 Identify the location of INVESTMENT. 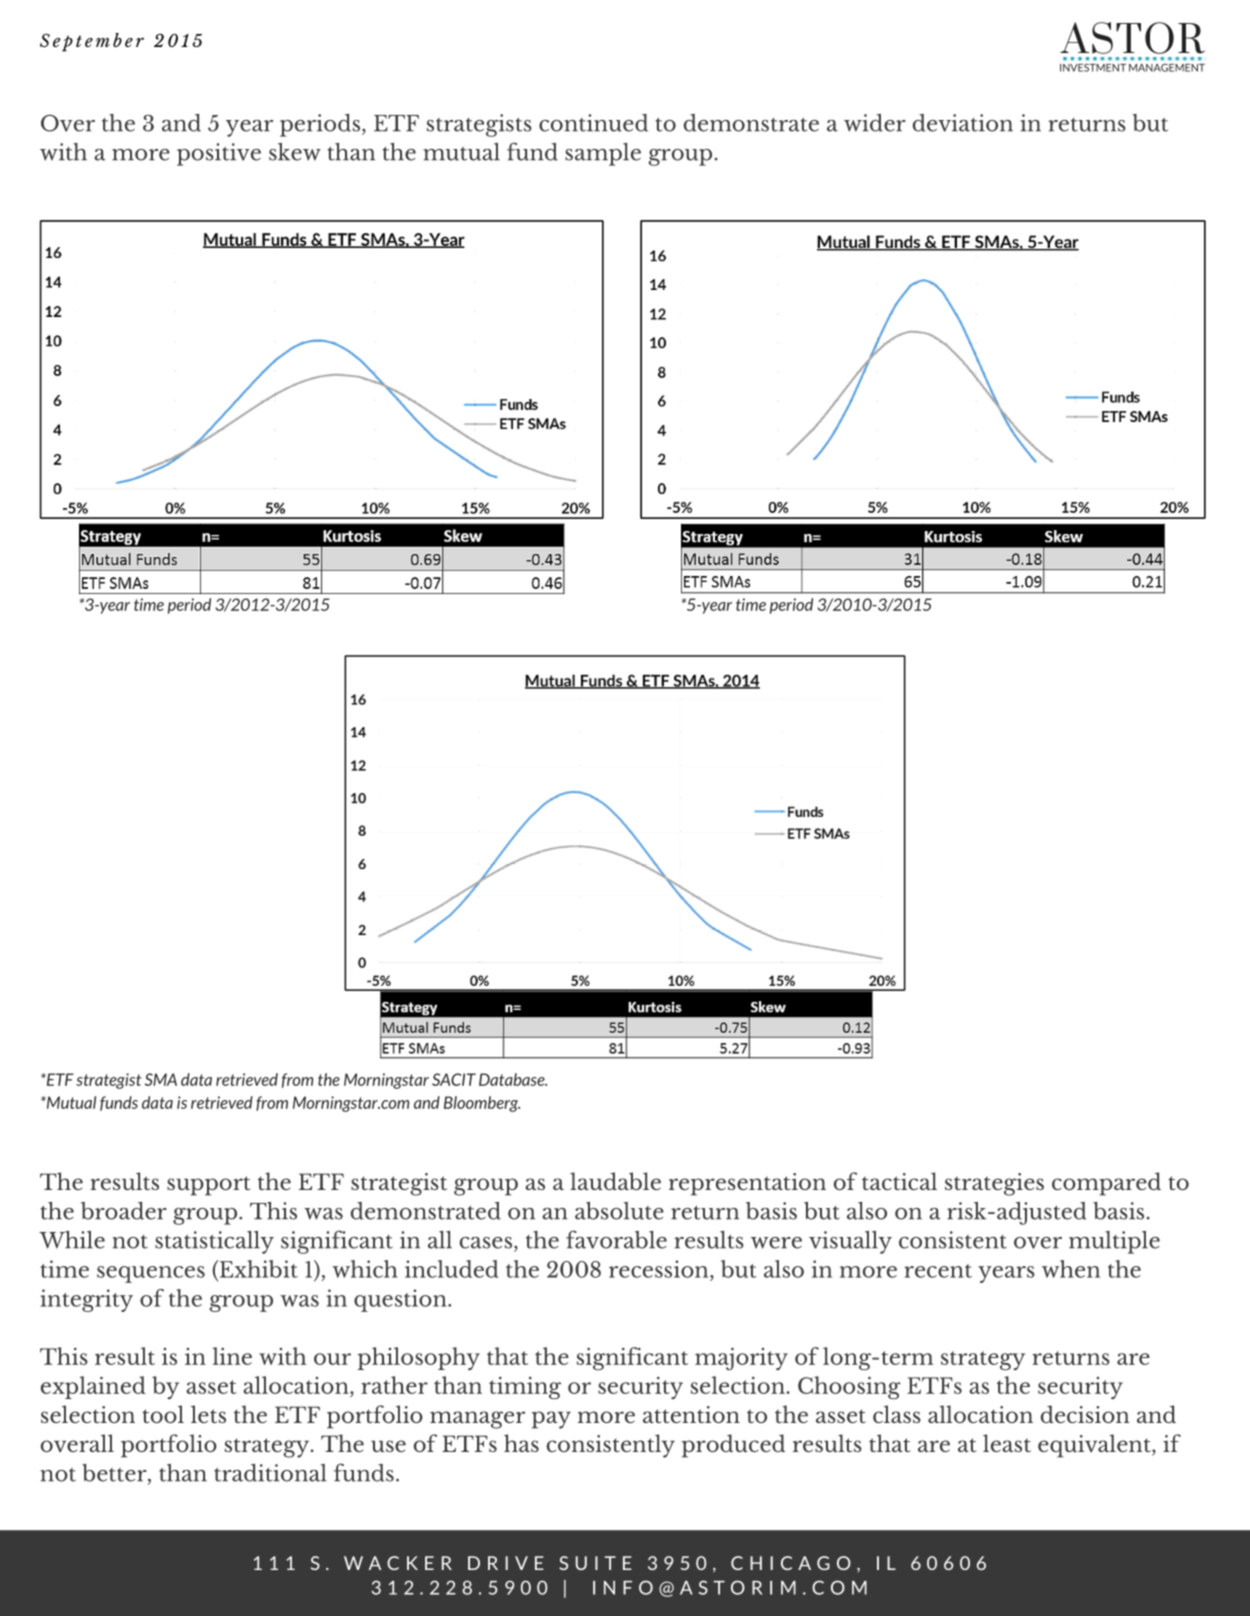
(1093, 68).
